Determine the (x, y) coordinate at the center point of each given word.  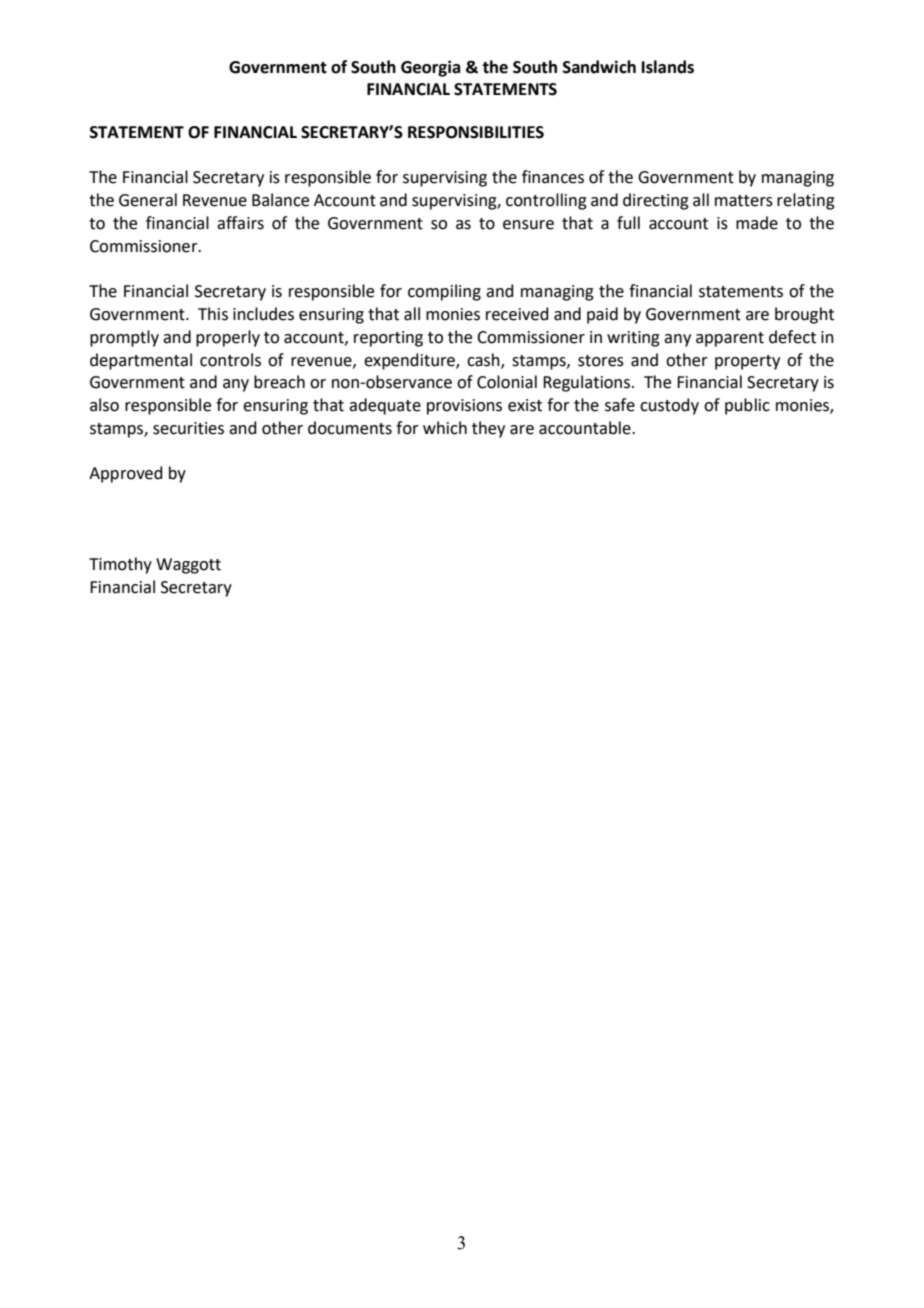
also (104, 405)
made (757, 223)
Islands (668, 67)
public (747, 406)
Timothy (120, 565)
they (488, 429)
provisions (464, 407)
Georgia (430, 68)
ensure (528, 225)
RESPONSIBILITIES (476, 132)
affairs (240, 223)
